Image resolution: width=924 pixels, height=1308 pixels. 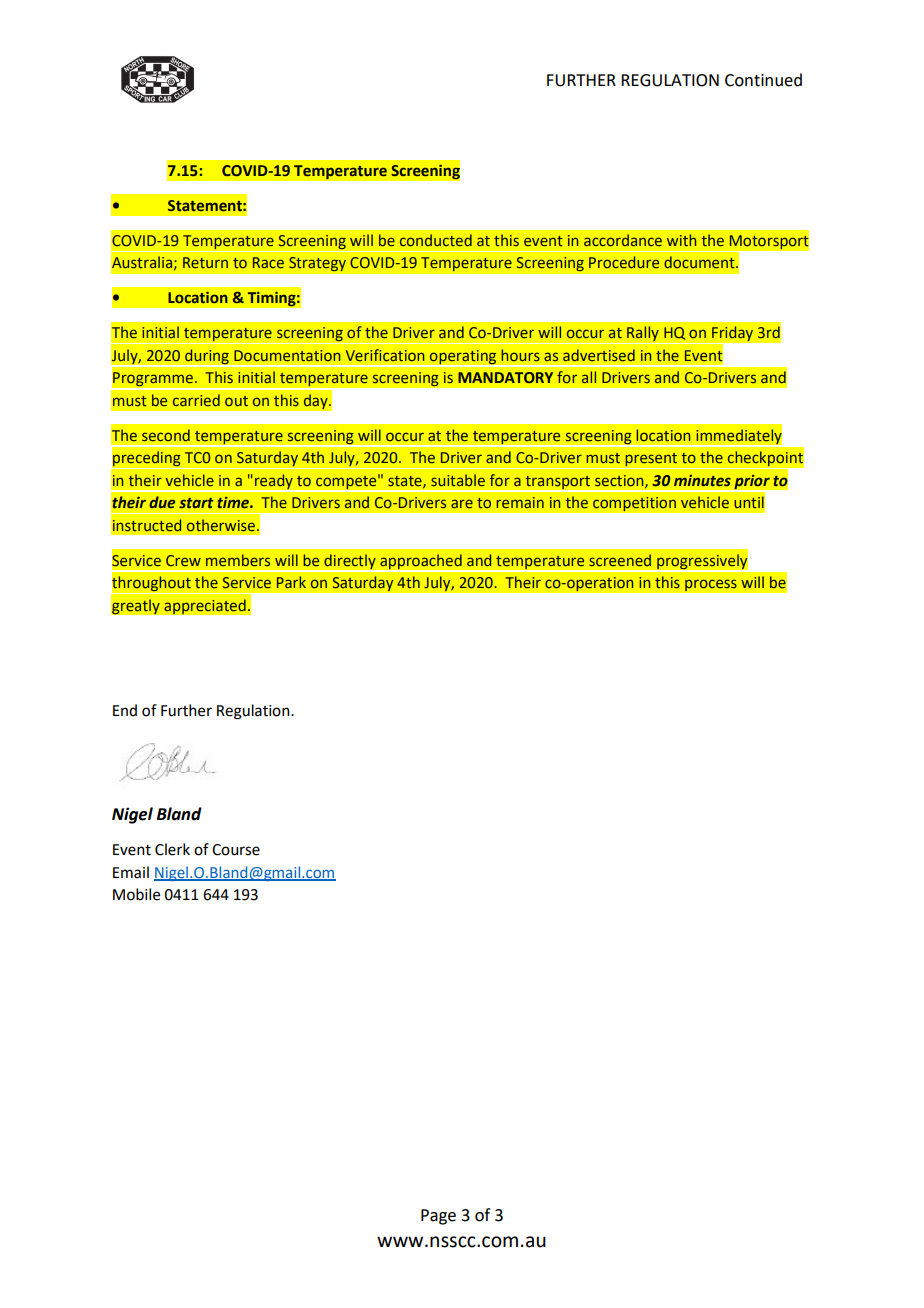 What do you see at coordinates (421, 562) in the document?
I see `approached` at bounding box center [421, 562].
